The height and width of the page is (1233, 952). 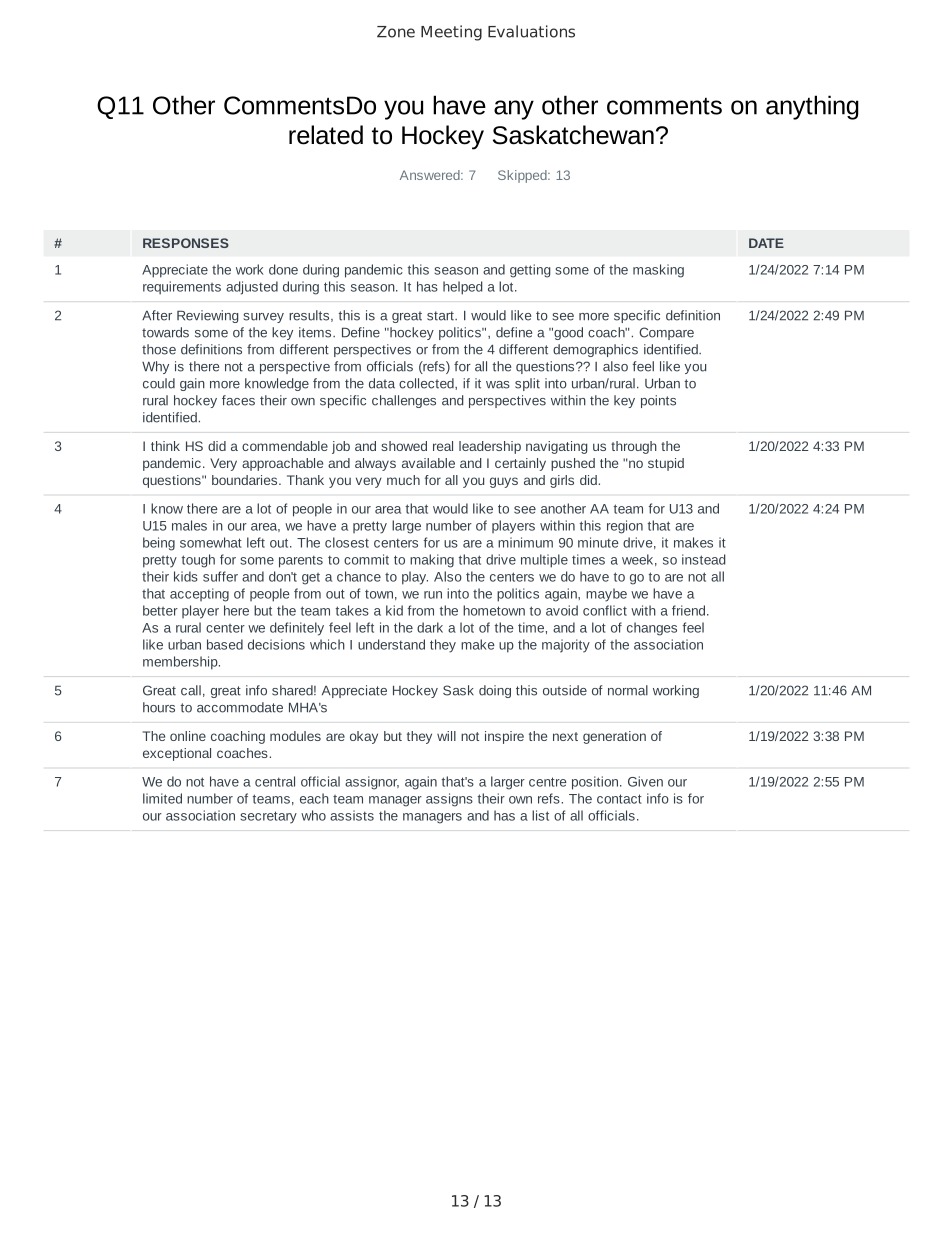 I want to click on anything, so click(x=812, y=107).
